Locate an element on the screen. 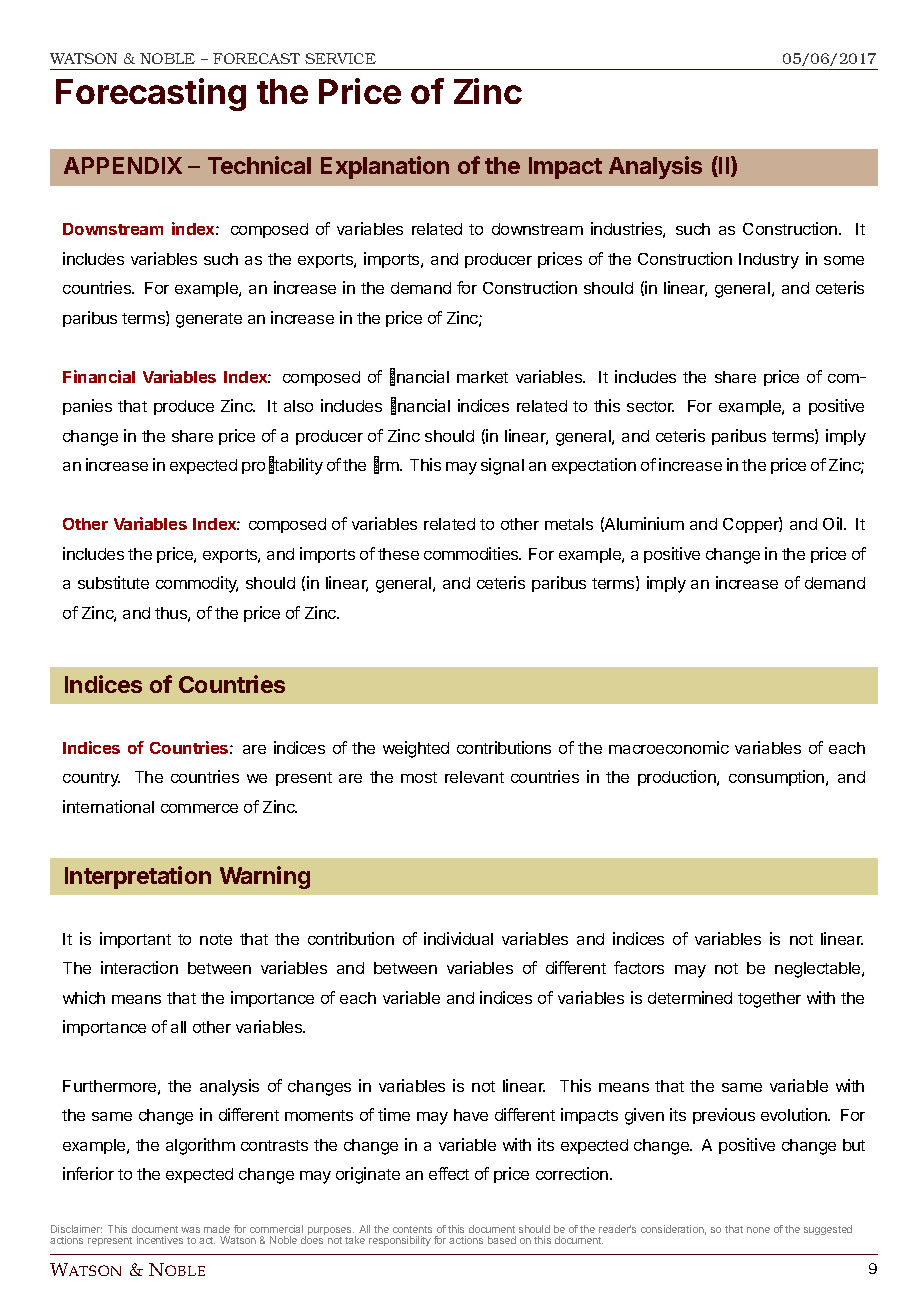 Image resolution: width=924 pixels, height=1308 pixels. APPENDIX is located at coordinates (123, 165).
